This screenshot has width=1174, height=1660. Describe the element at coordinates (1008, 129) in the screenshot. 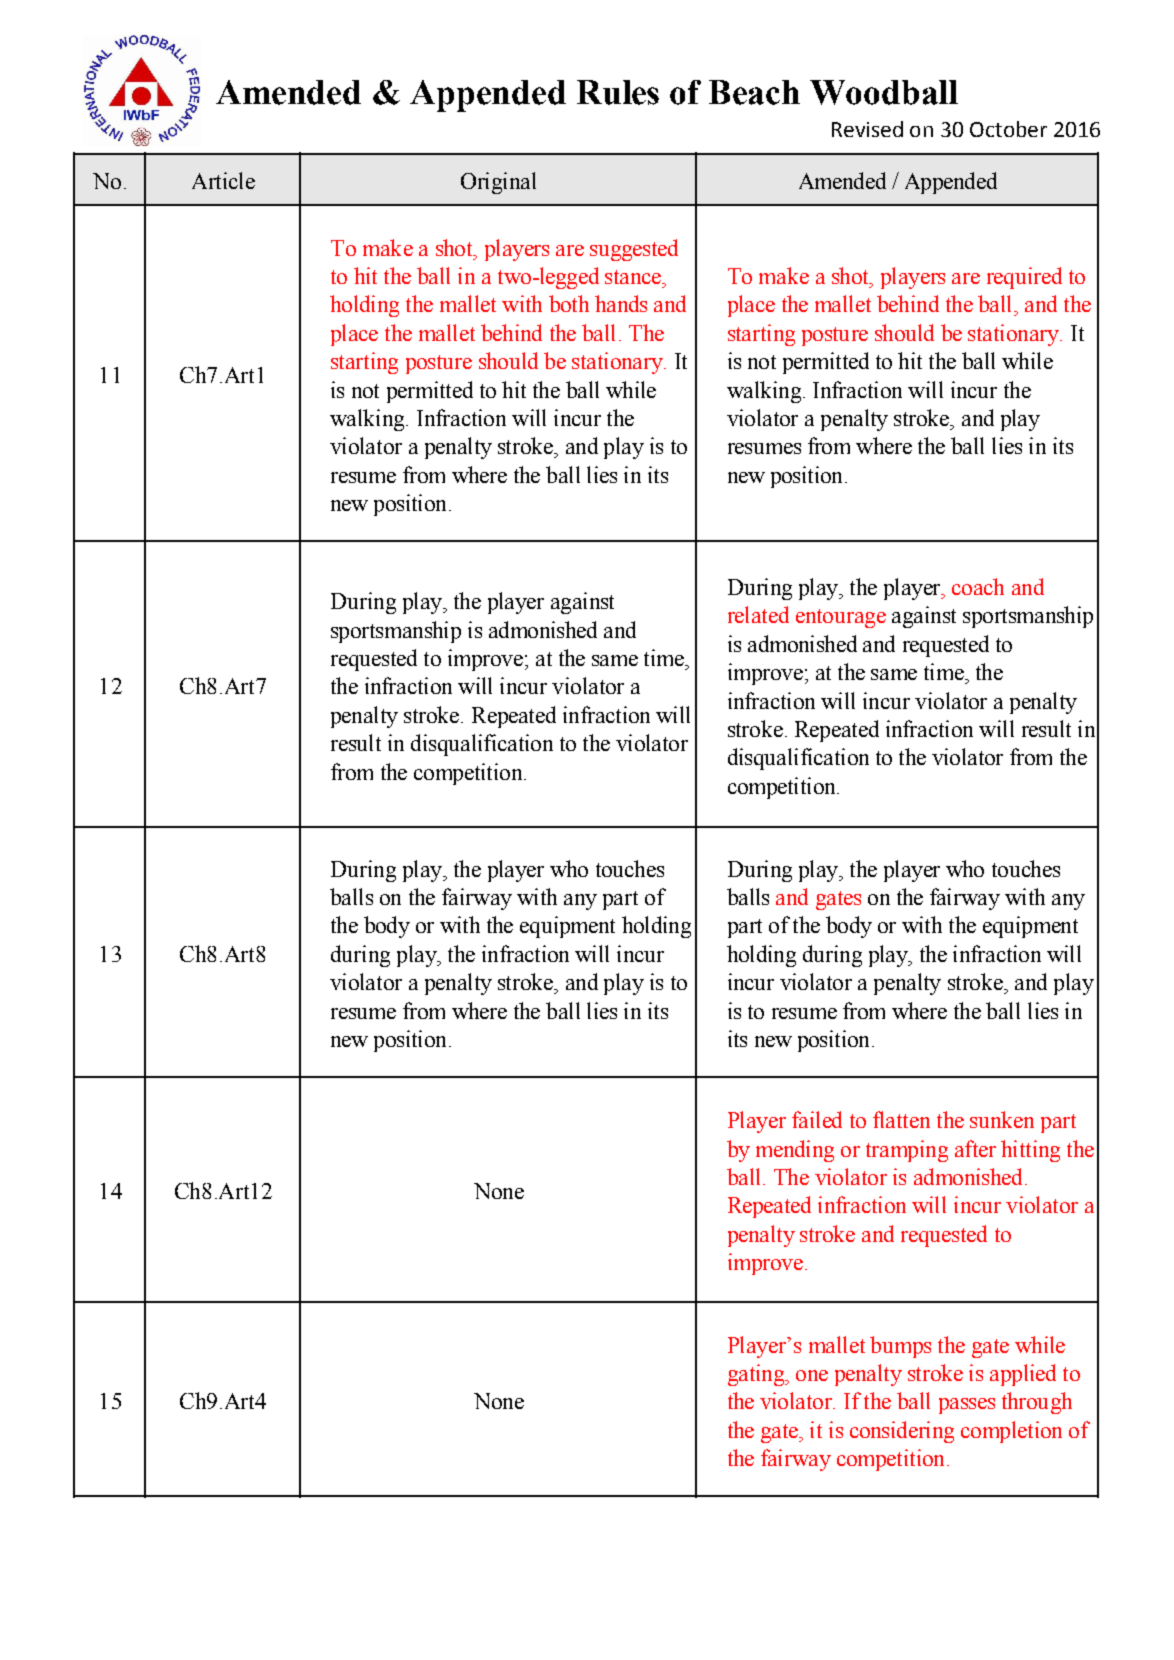

I see `October` at that location.
